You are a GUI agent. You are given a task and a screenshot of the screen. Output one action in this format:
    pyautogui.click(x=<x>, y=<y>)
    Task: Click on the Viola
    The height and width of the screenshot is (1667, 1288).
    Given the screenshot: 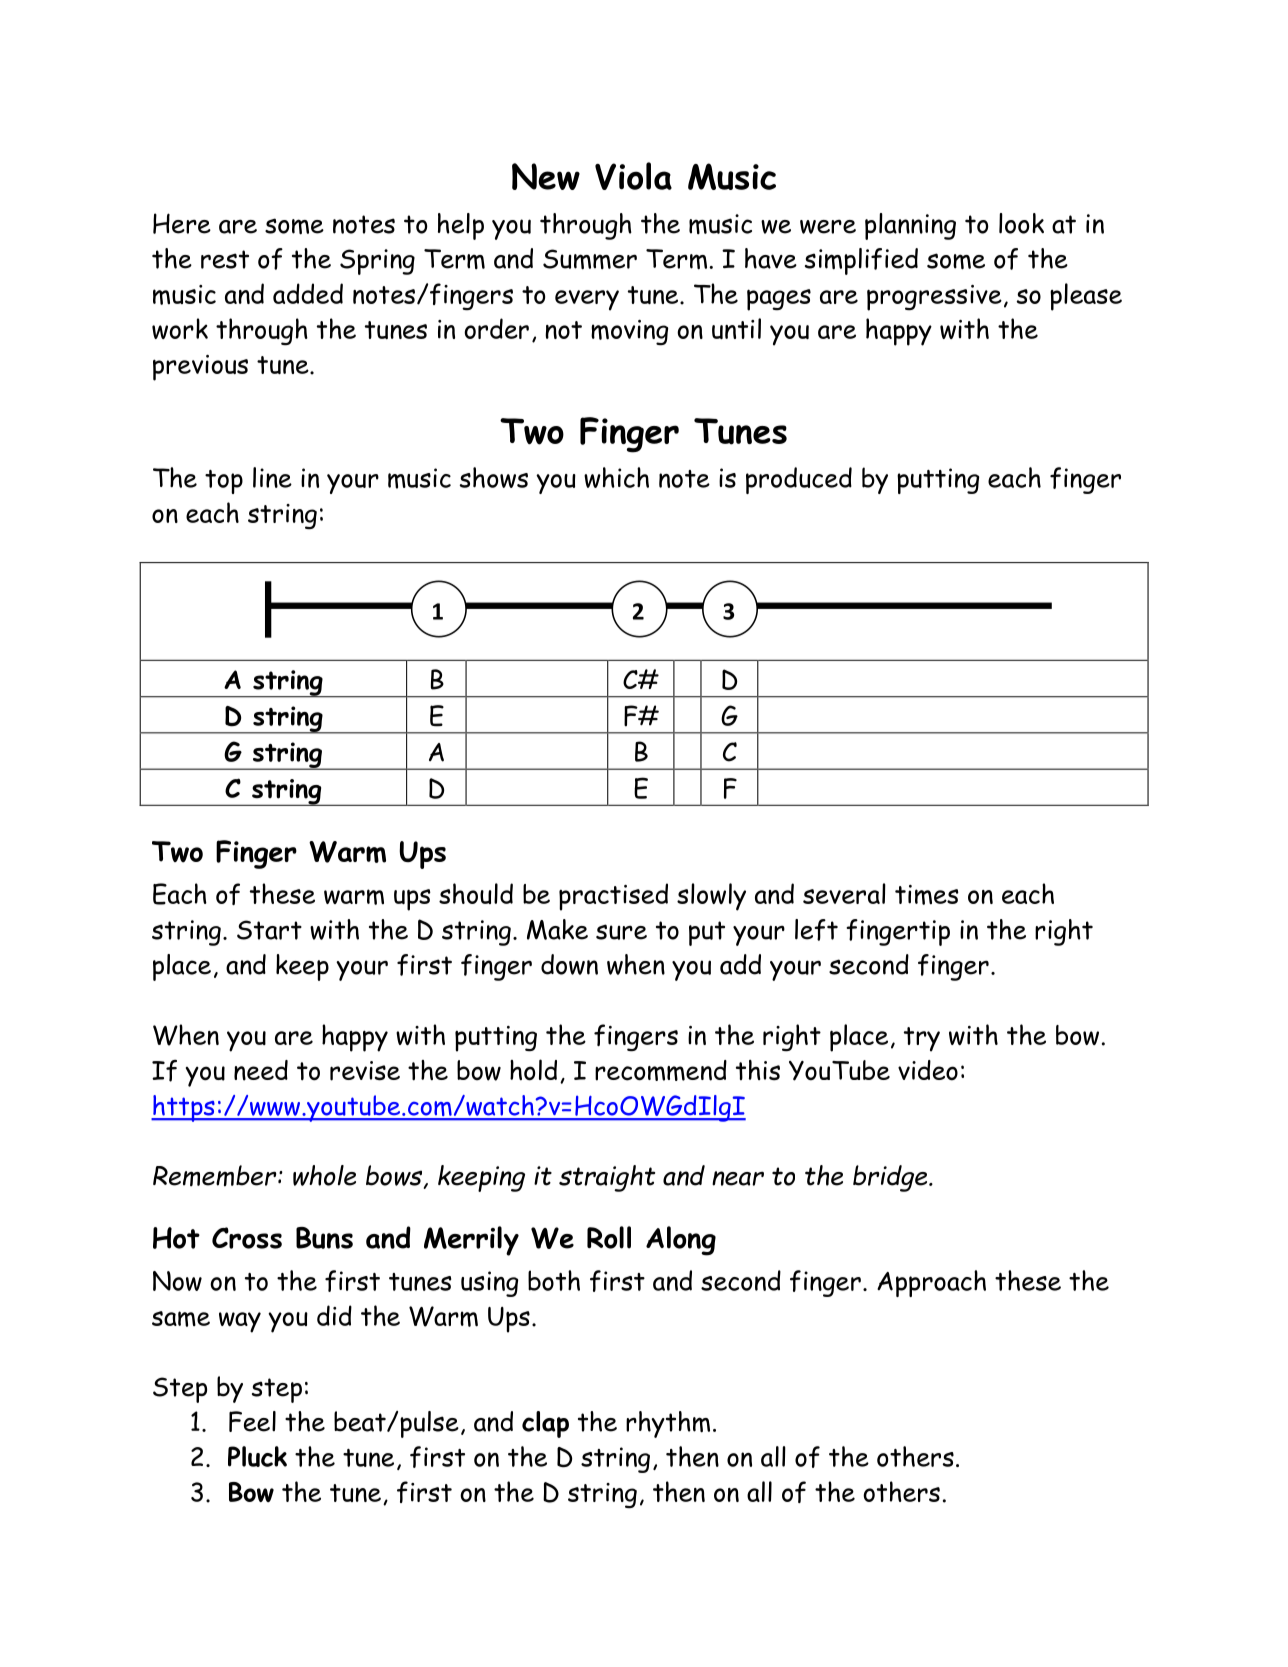 What is the action you would take?
    pyautogui.click(x=633, y=176)
